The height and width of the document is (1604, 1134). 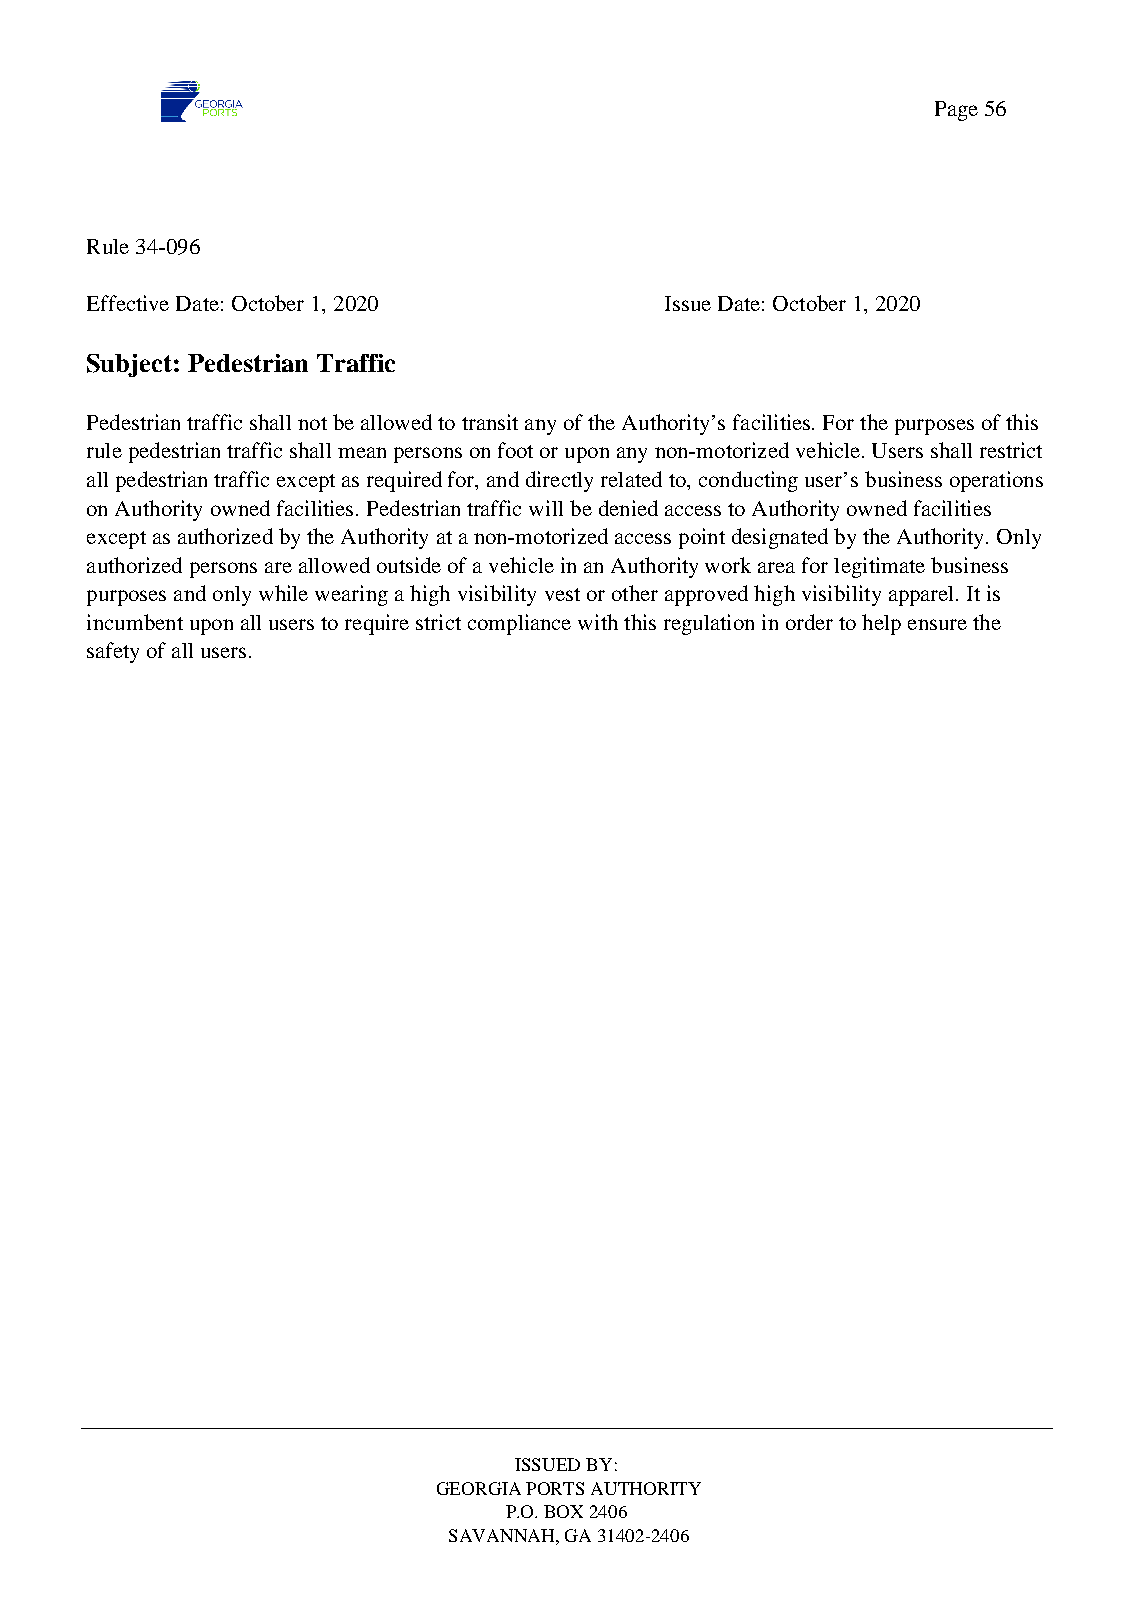 What do you see at coordinates (881, 624) in the document?
I see `help` at bounding box center [881, 624].
